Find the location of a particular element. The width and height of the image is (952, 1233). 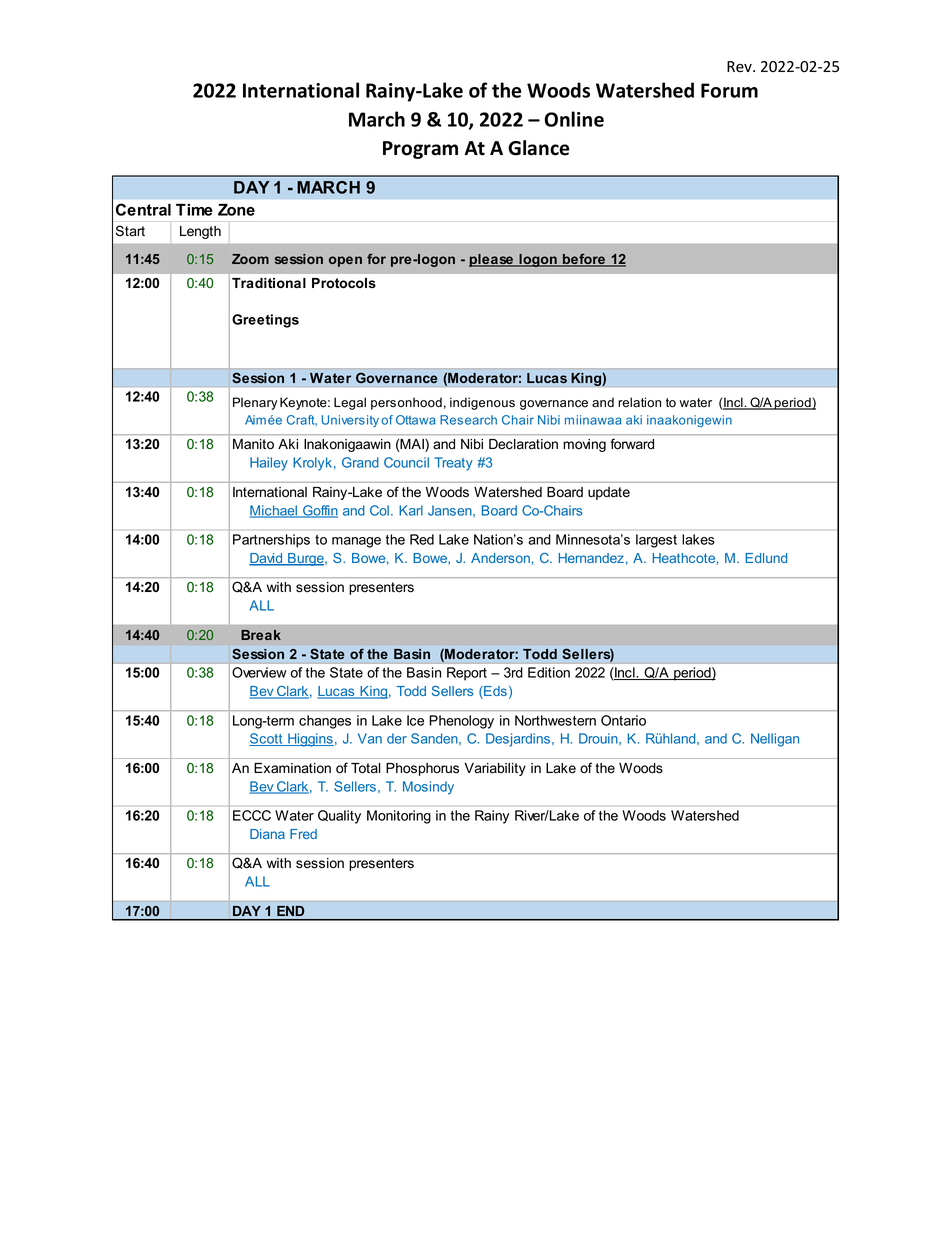

END is located at coordinates (291, 911).
